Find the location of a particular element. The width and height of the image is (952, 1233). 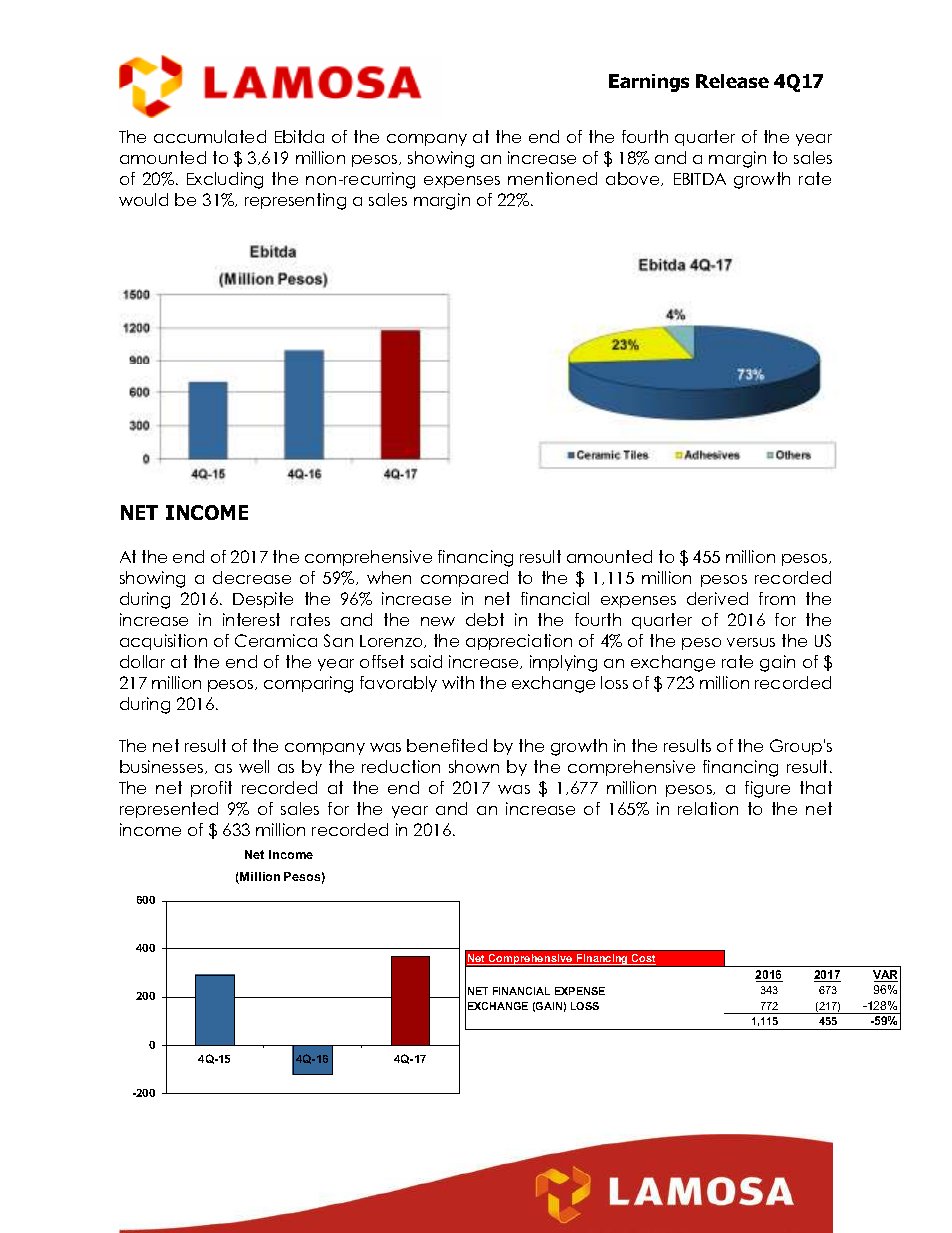

derived is located at coordinates (717, 598).
